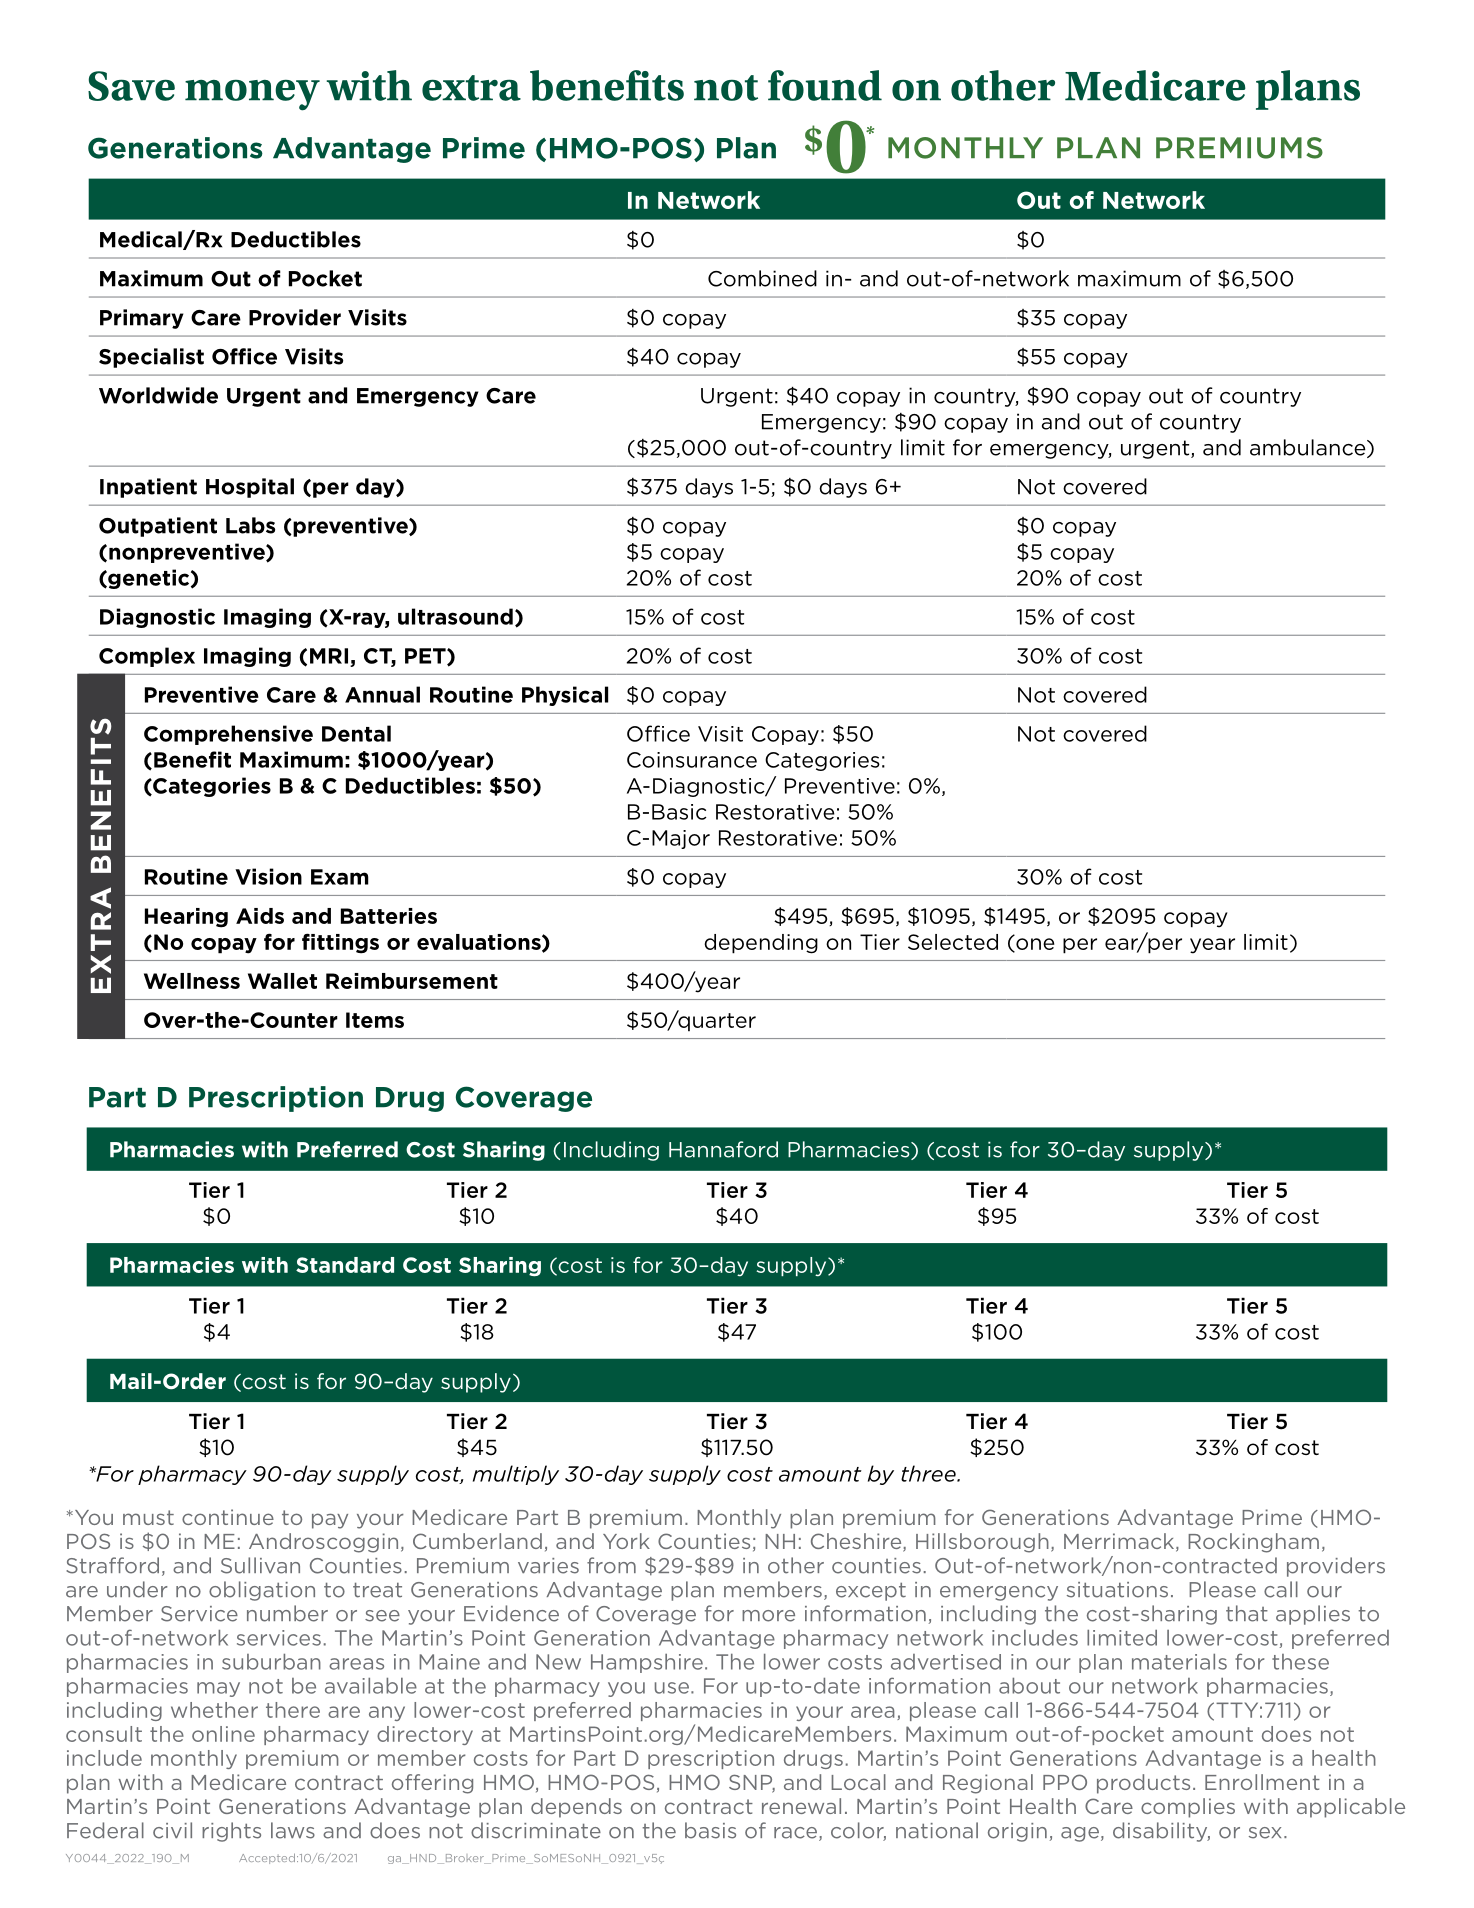  I want to click on Selected, so click(953, 942).
